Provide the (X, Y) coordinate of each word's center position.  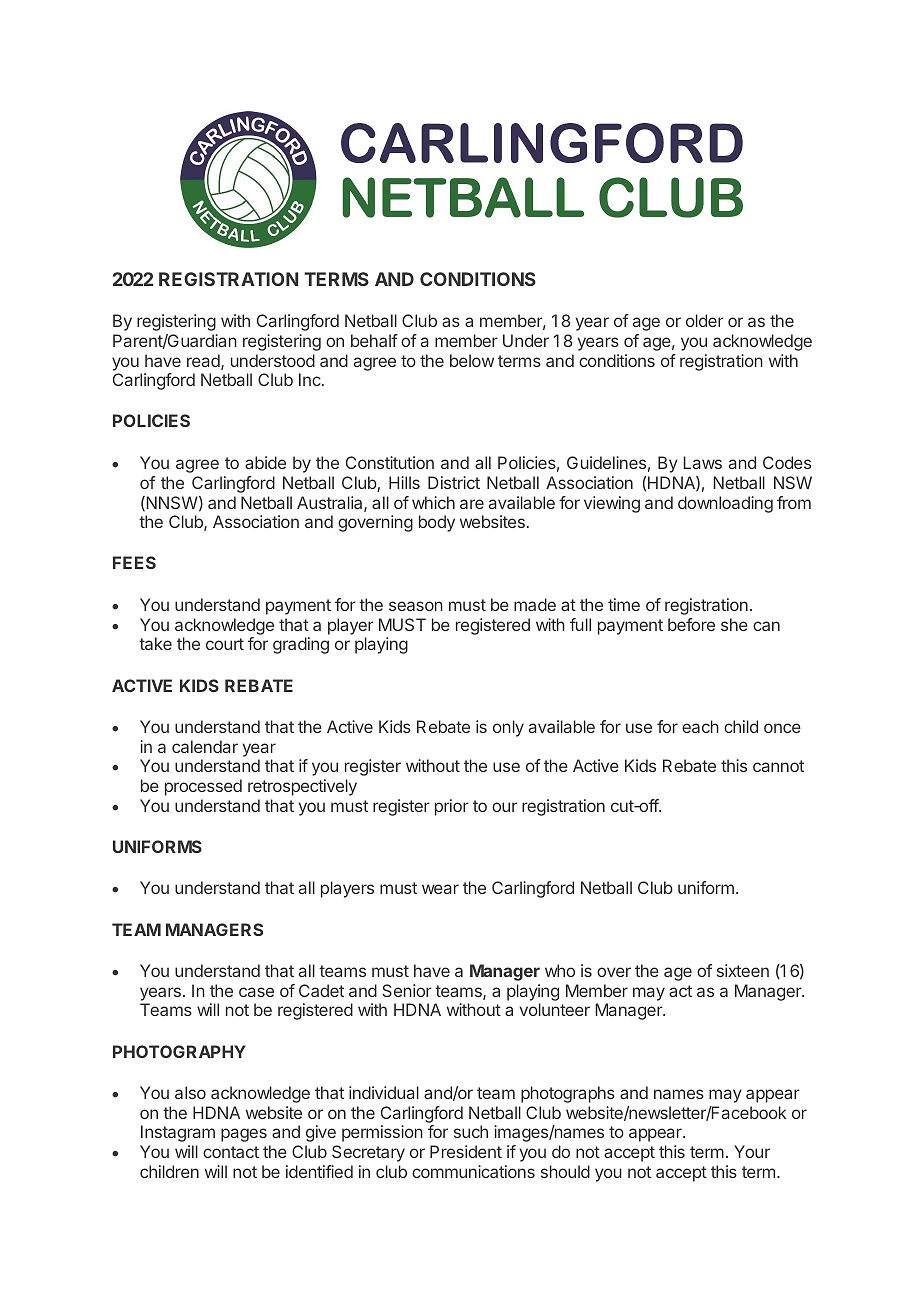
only (508, 728)
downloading (725, 504)
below (472, 360)
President (466, 1151)
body (437, 523)
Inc (311, 379)
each (700, 726)
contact (231, 1152)
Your (752, 1151)
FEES (134, 562)
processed (203, 787)
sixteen (743, 970)
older (705, 320)
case (256, 992)
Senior (407, 990)
